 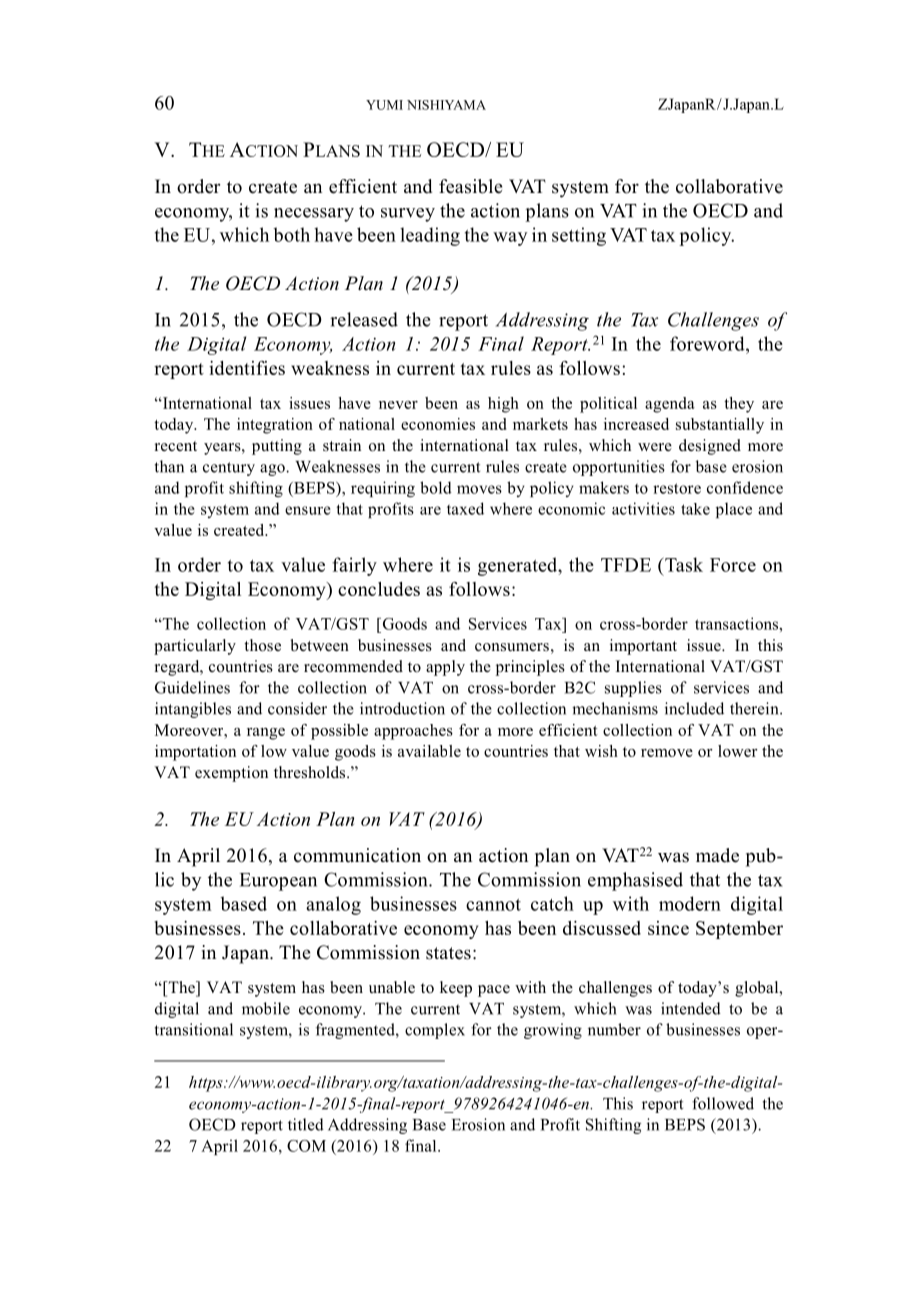 I want to click on those, so click(x=262, y=645).
